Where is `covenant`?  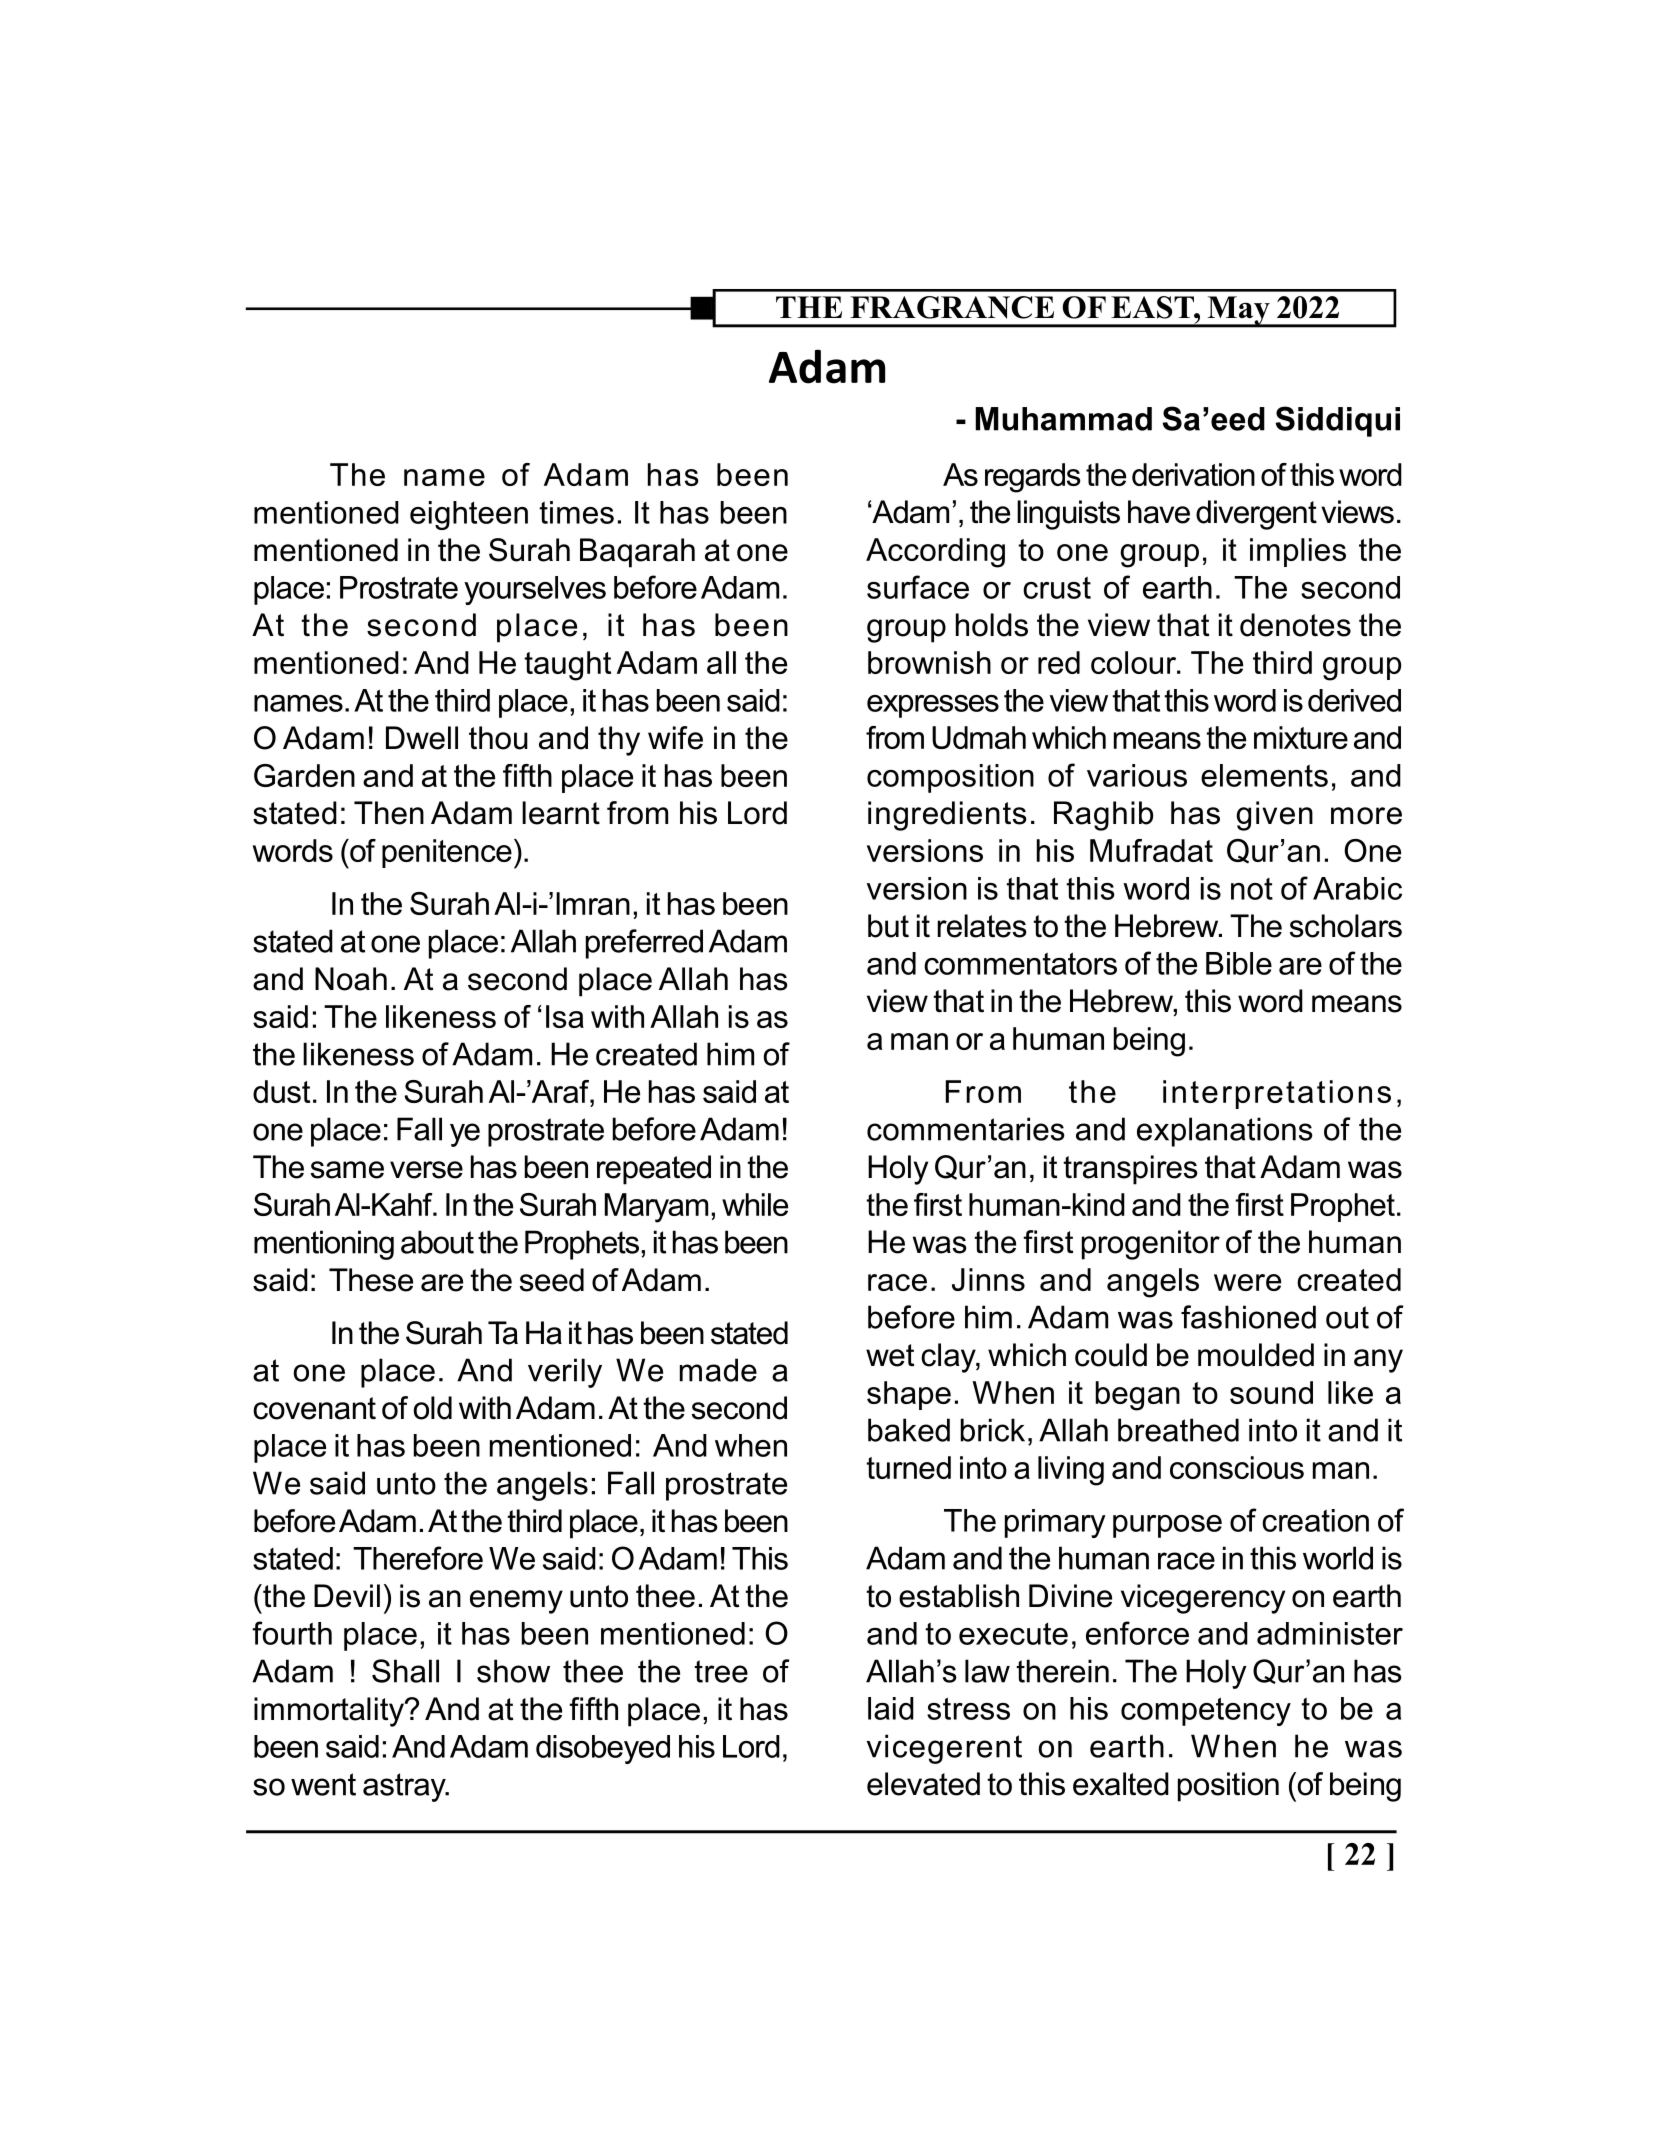 covenant is located at coordinates (314, 1408).
